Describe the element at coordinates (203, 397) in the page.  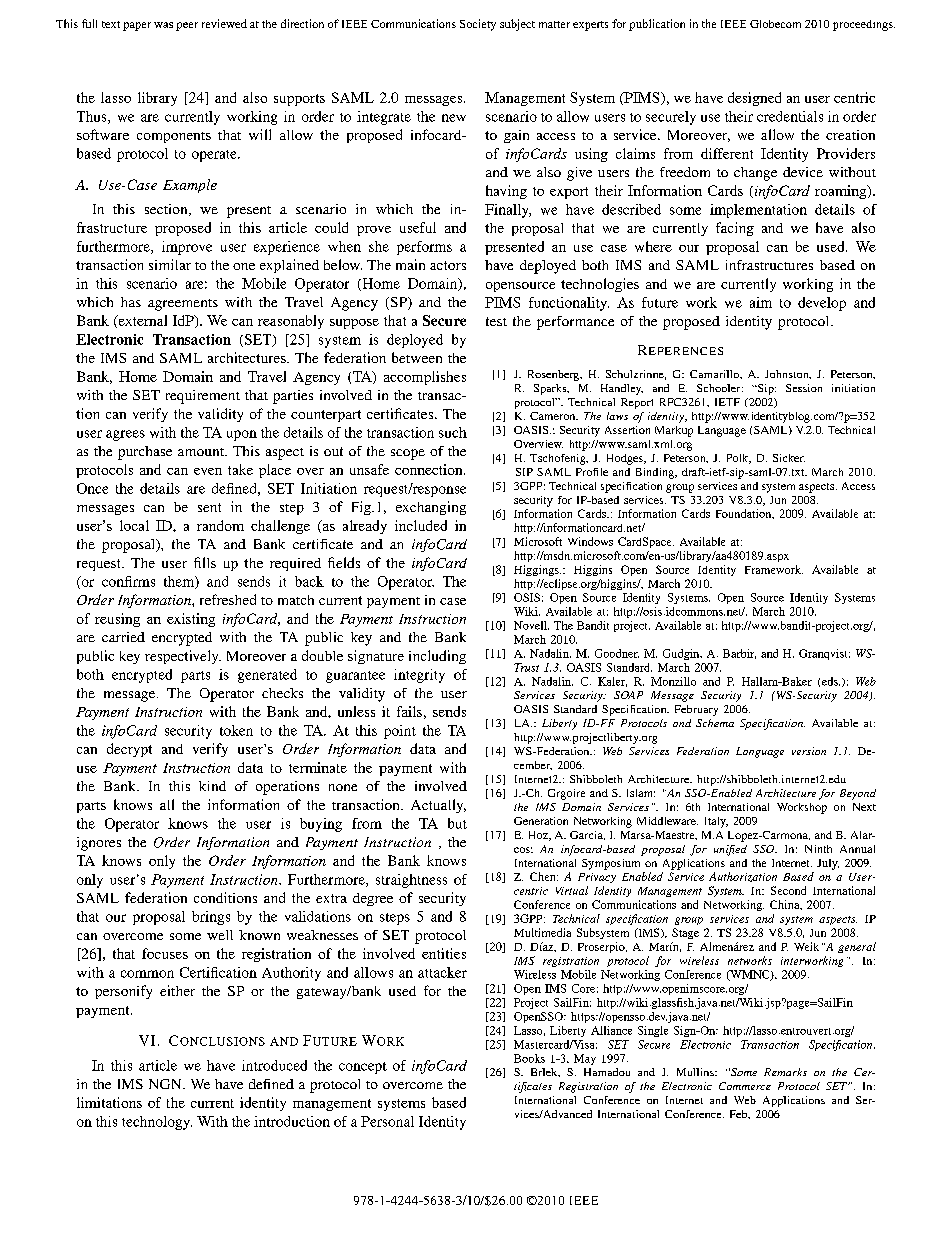
I see `requirement` at that location.
